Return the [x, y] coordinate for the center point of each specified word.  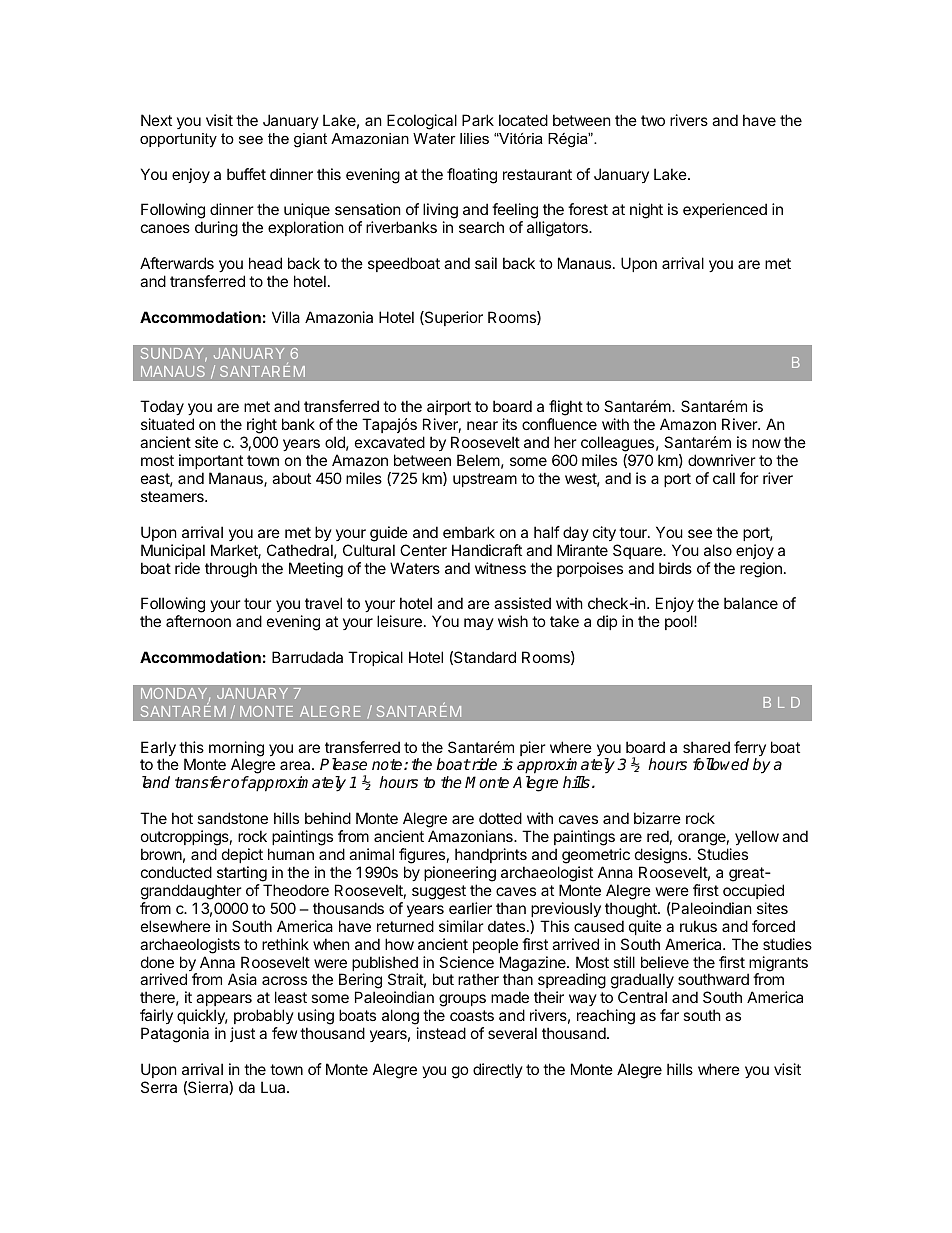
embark [469, 532]
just [242, 1034]
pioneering [460, 874]
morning [236, 750]
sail [486, 263]
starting [242, 874]
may [479, 624]
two [653, 120]
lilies [474, 138]
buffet [246, 174]
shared [706, 747]
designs [662, 856]
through [231, 570]
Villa [286, 317]
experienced [725, 210]
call [724, 478]
